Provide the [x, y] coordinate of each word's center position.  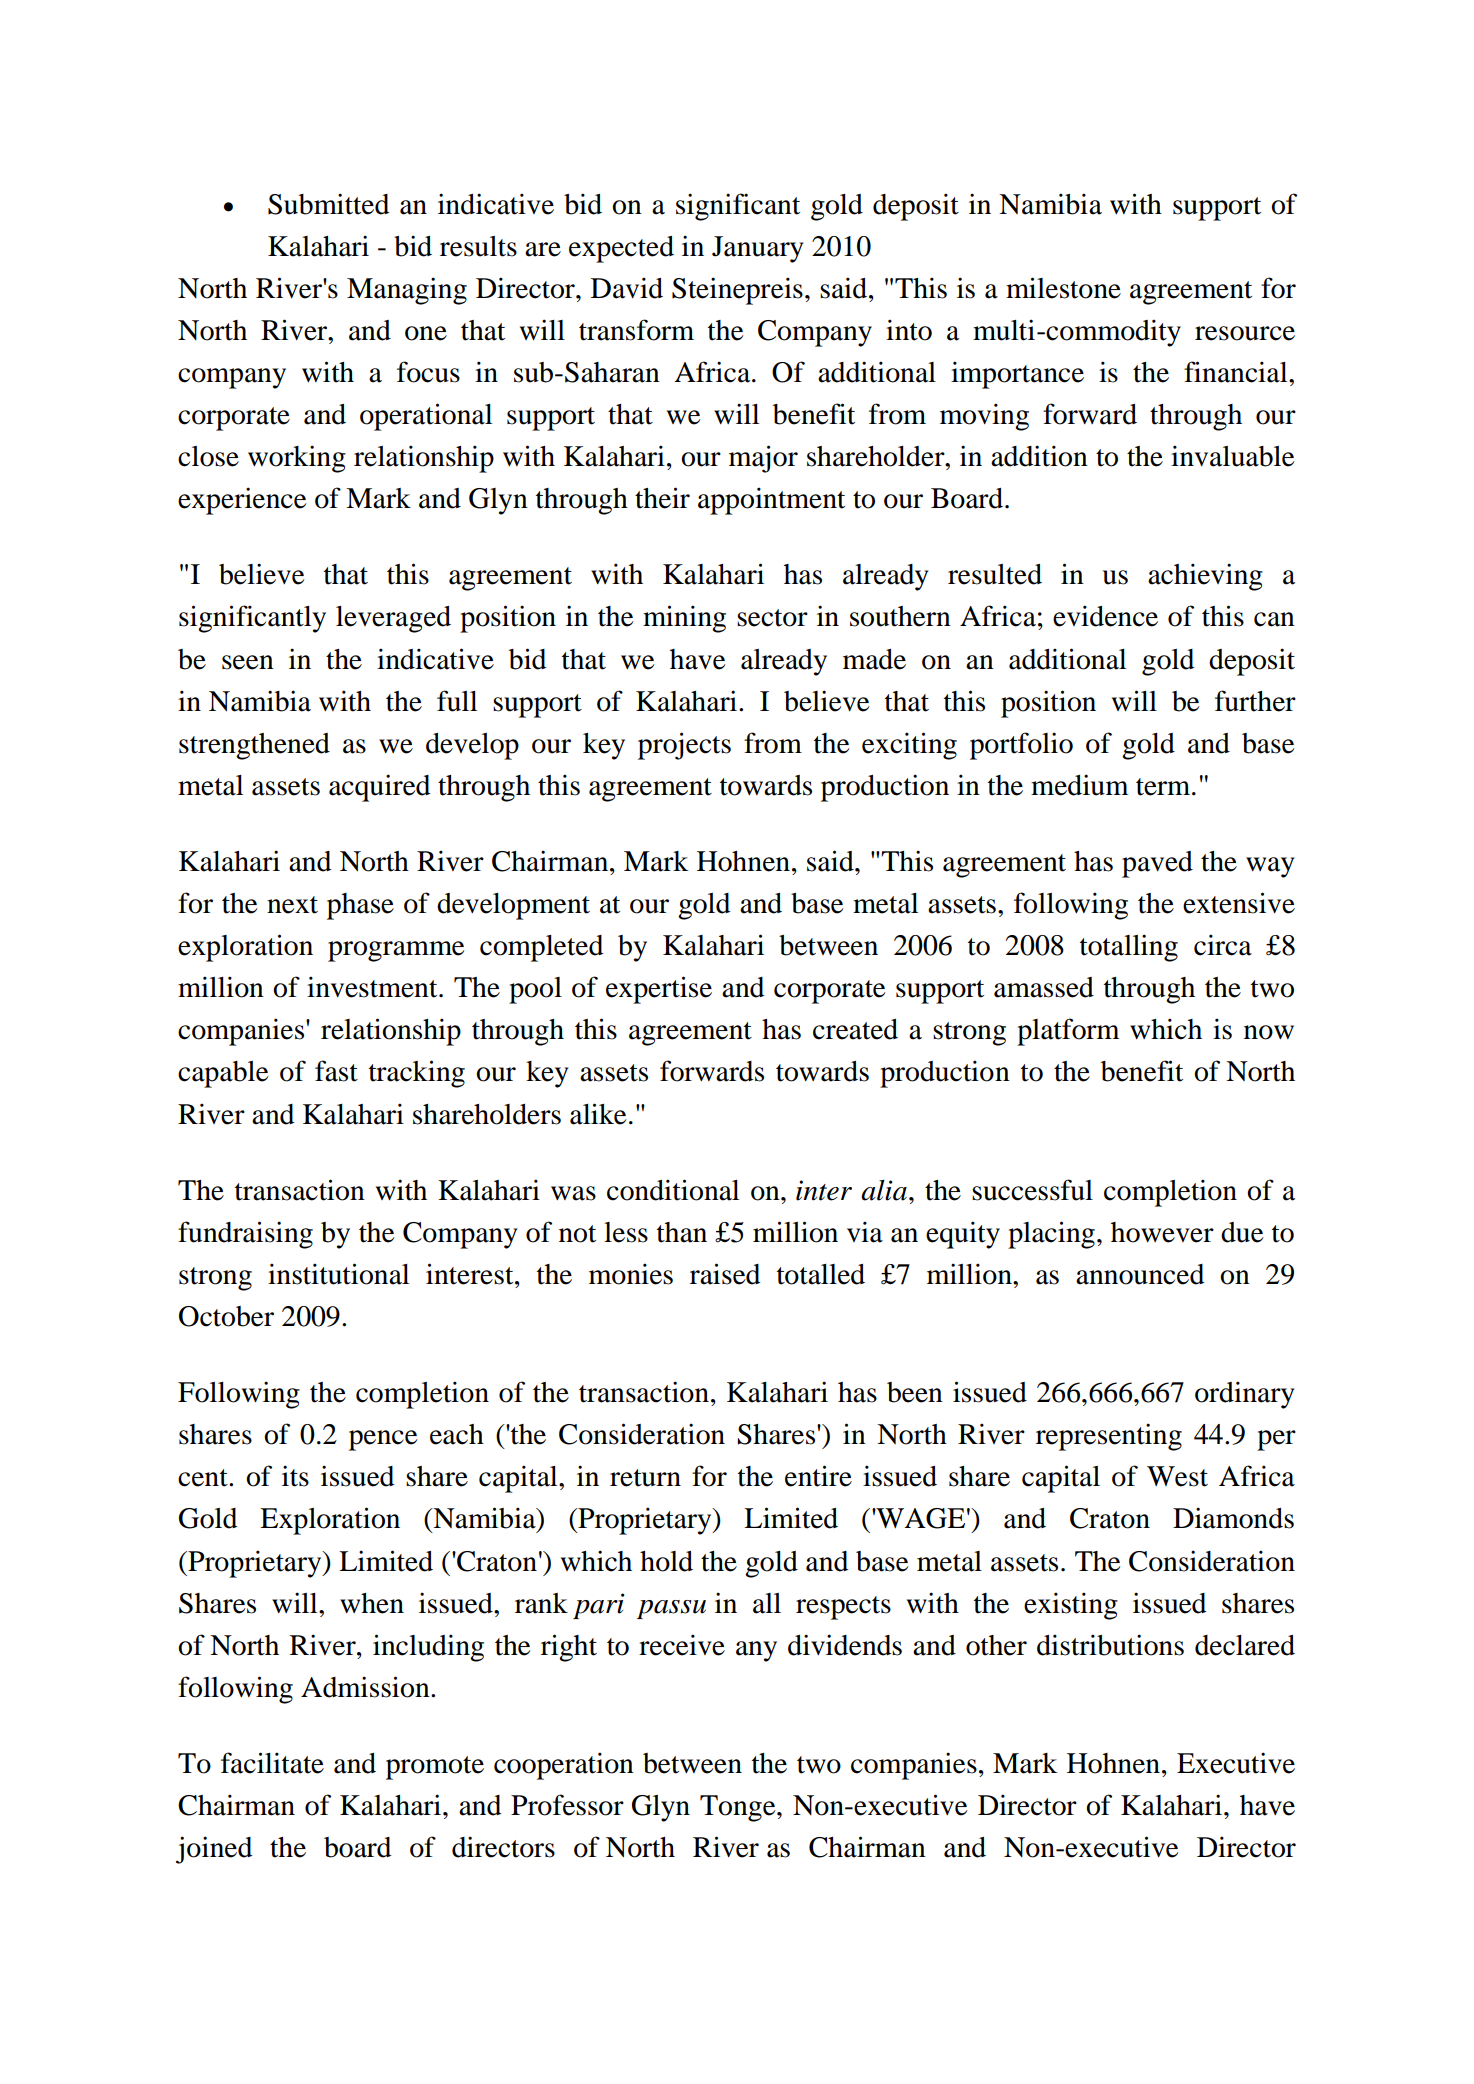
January [757, 249]
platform [1068, 1032]
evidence [1105, 616]
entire [818, 1476]
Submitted [328, 204]
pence [383, 1440]
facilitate [272, 1763]
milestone [1063, 288]
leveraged [393, 619]
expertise [659, 990]
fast [336, 1071]
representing [1109, 1437]
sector [772, 618]
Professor [567, 1805]
